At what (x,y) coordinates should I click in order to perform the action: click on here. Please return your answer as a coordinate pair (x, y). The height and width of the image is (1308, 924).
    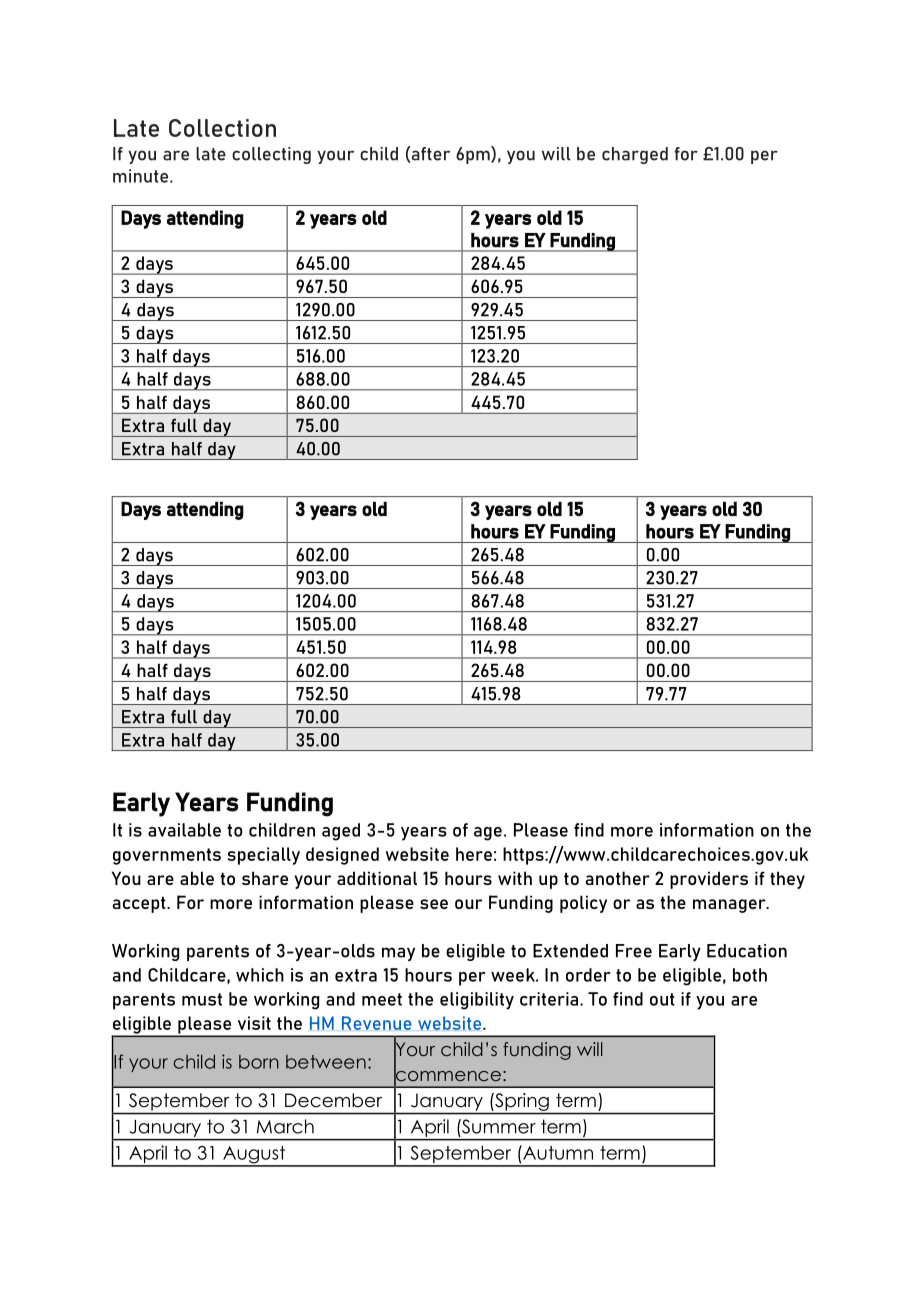
    Looking at the image, I should click on (474, 854).
